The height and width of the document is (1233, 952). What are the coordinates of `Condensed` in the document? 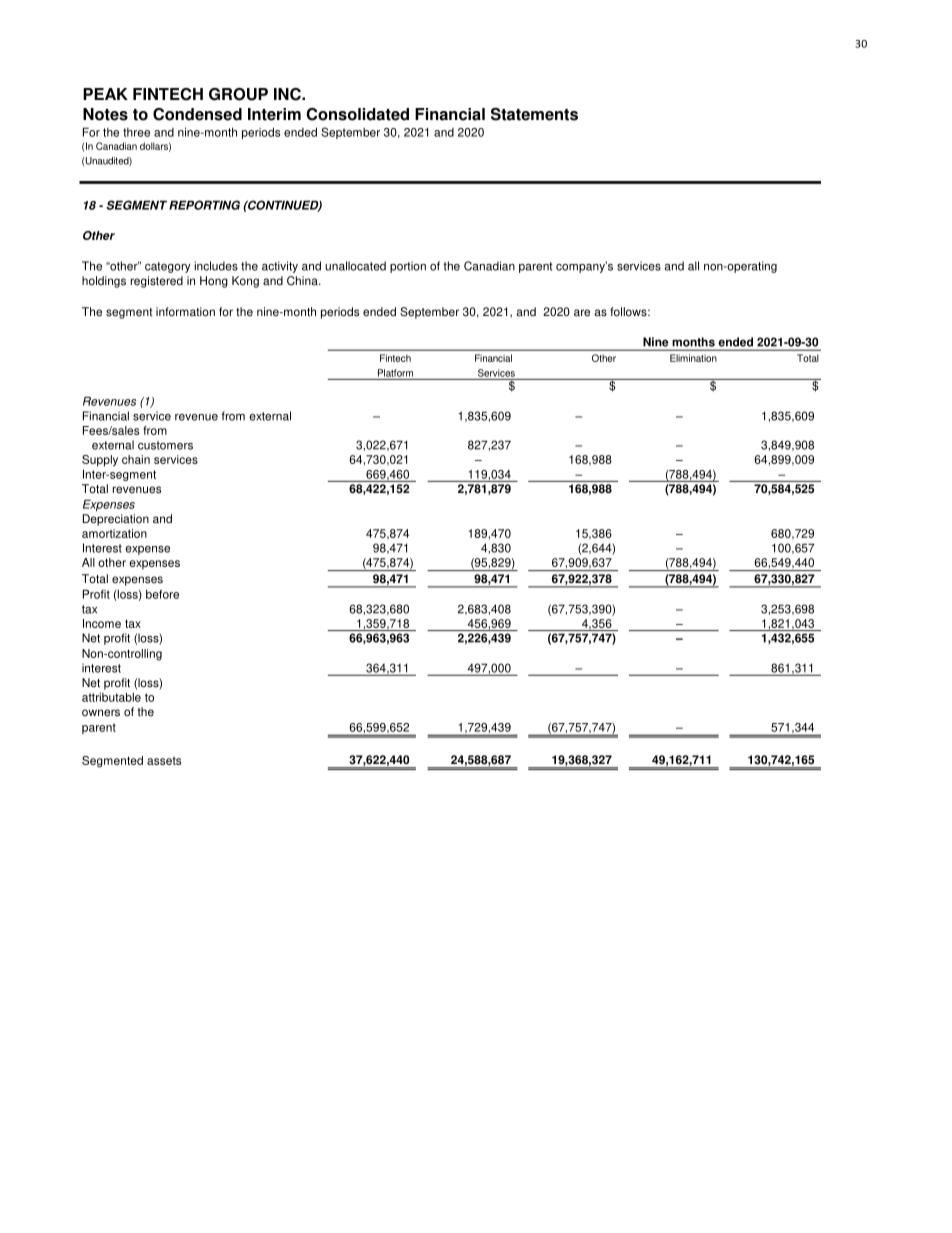 It's located at (197, 114).
